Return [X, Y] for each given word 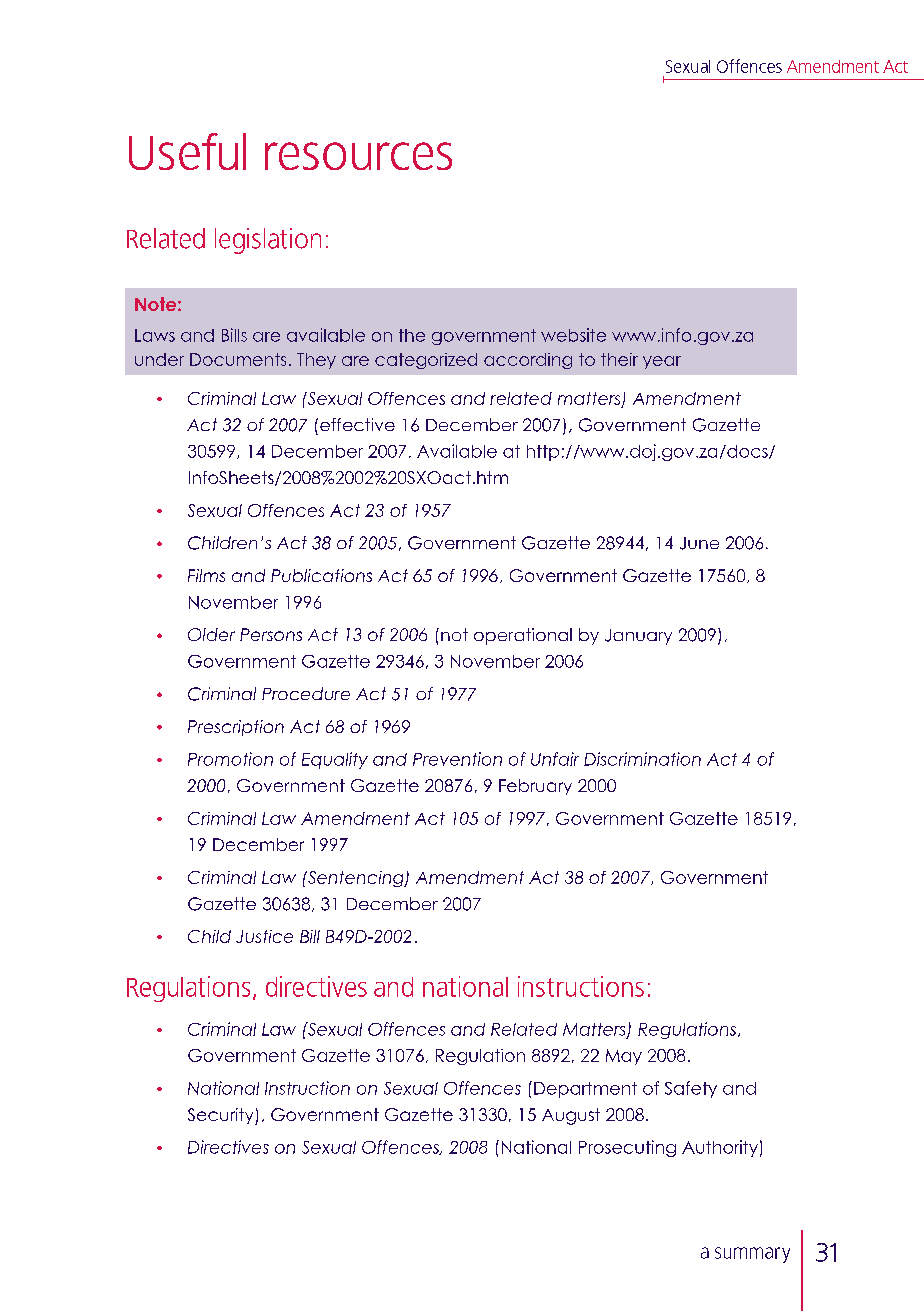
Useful [187, 151]
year [662, 362]
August [571, 1116]
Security [222, 1116]
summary [752, 1255]
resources [358, 156]
